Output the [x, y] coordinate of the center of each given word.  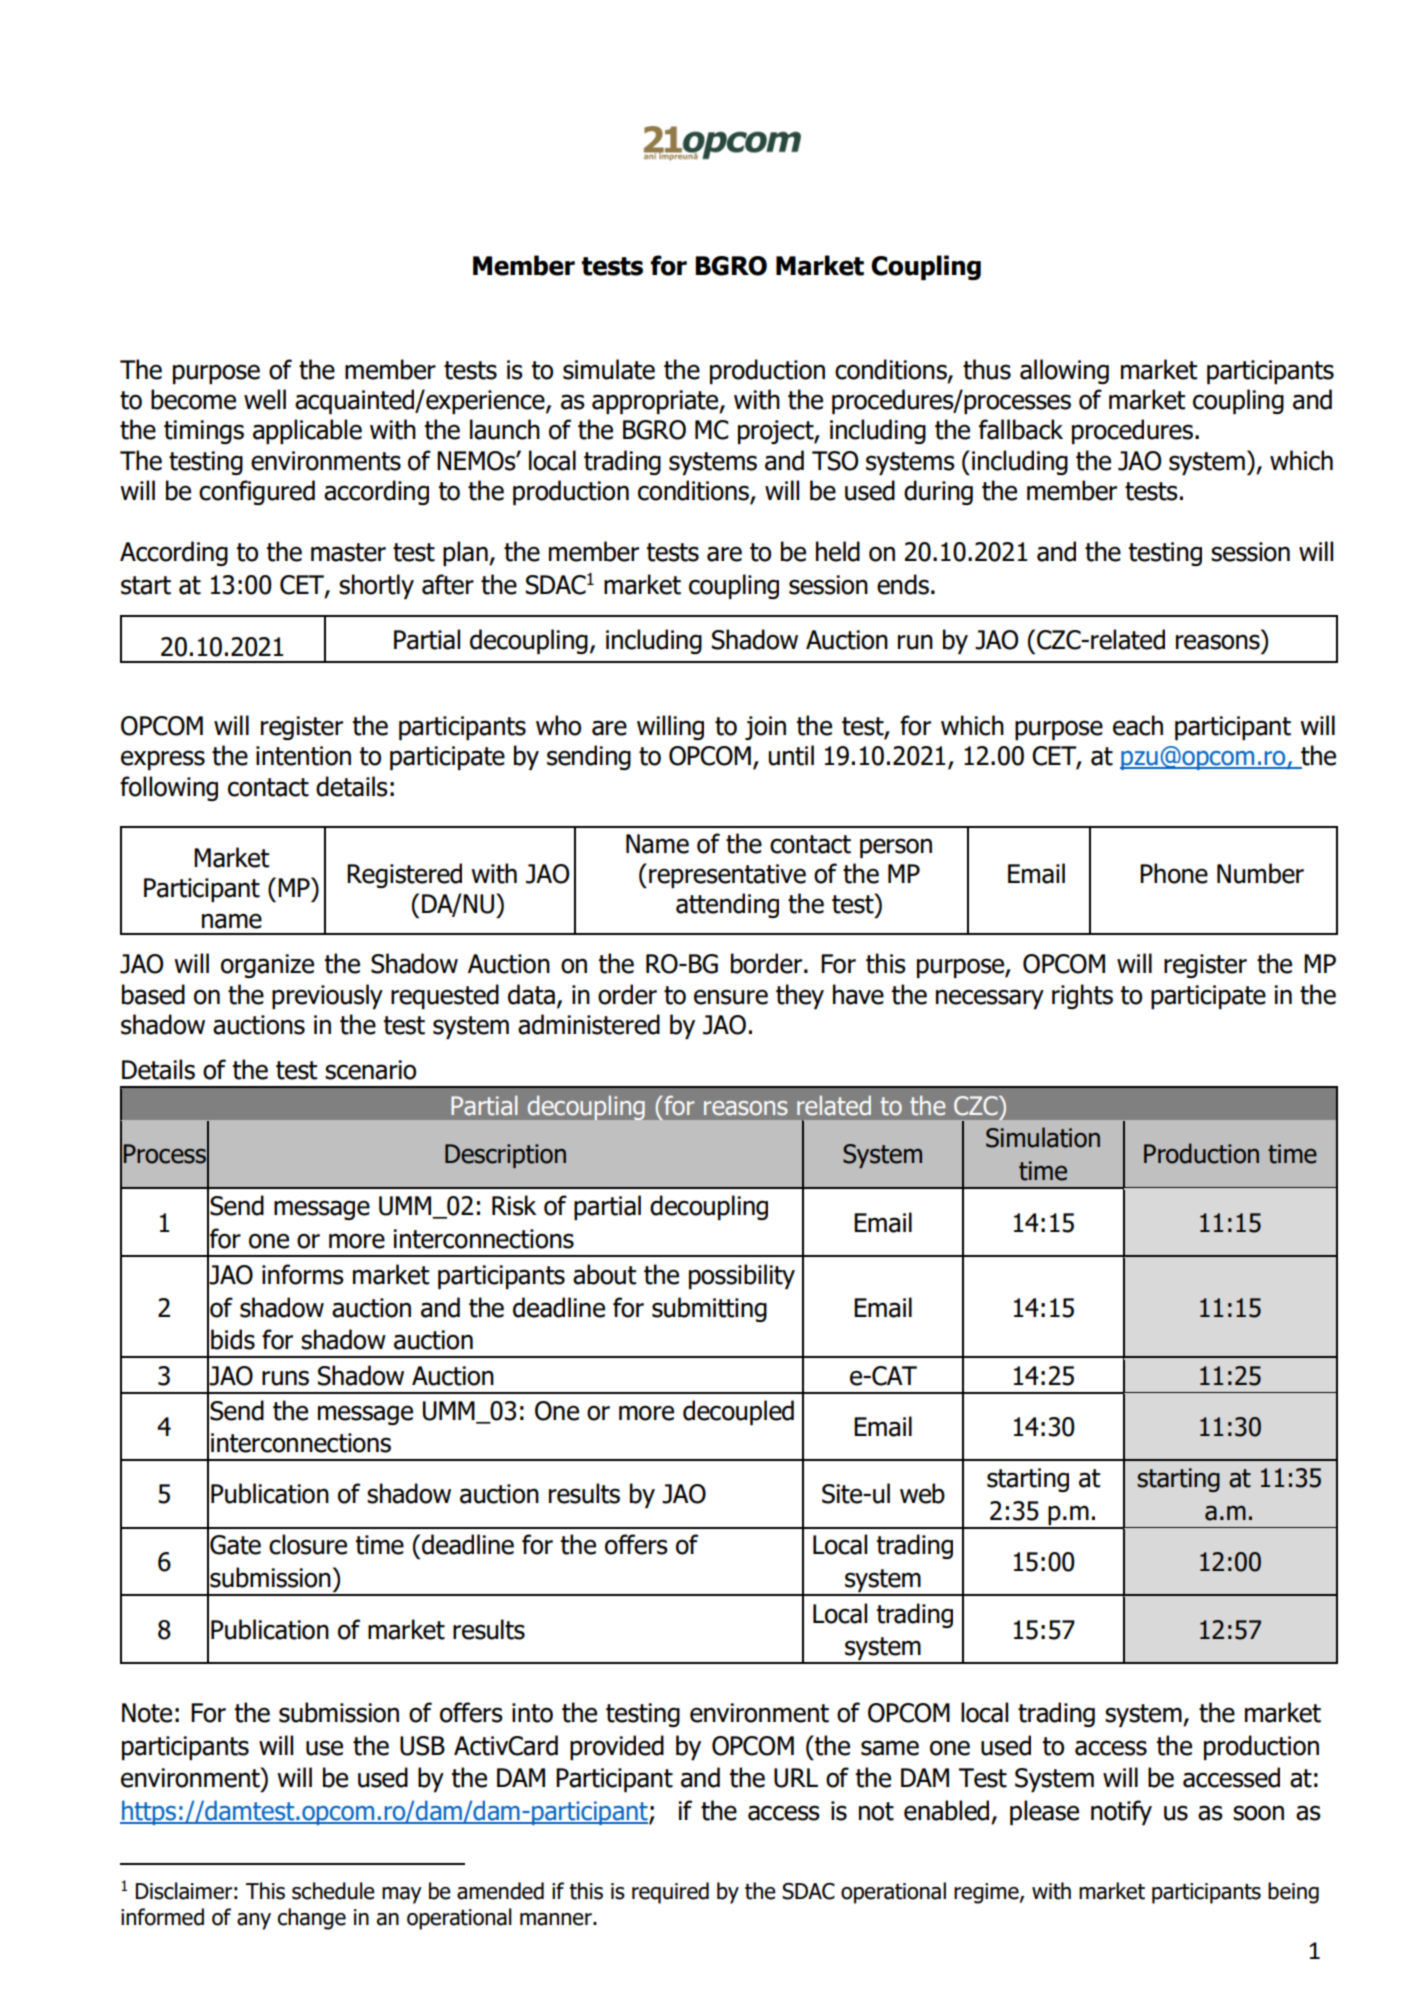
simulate [609, 369]
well [265, 399]
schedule [333, 1891]
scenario [370, 1070]
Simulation [1043, 1137]
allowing [1064, 371]
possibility [742, 1276]
